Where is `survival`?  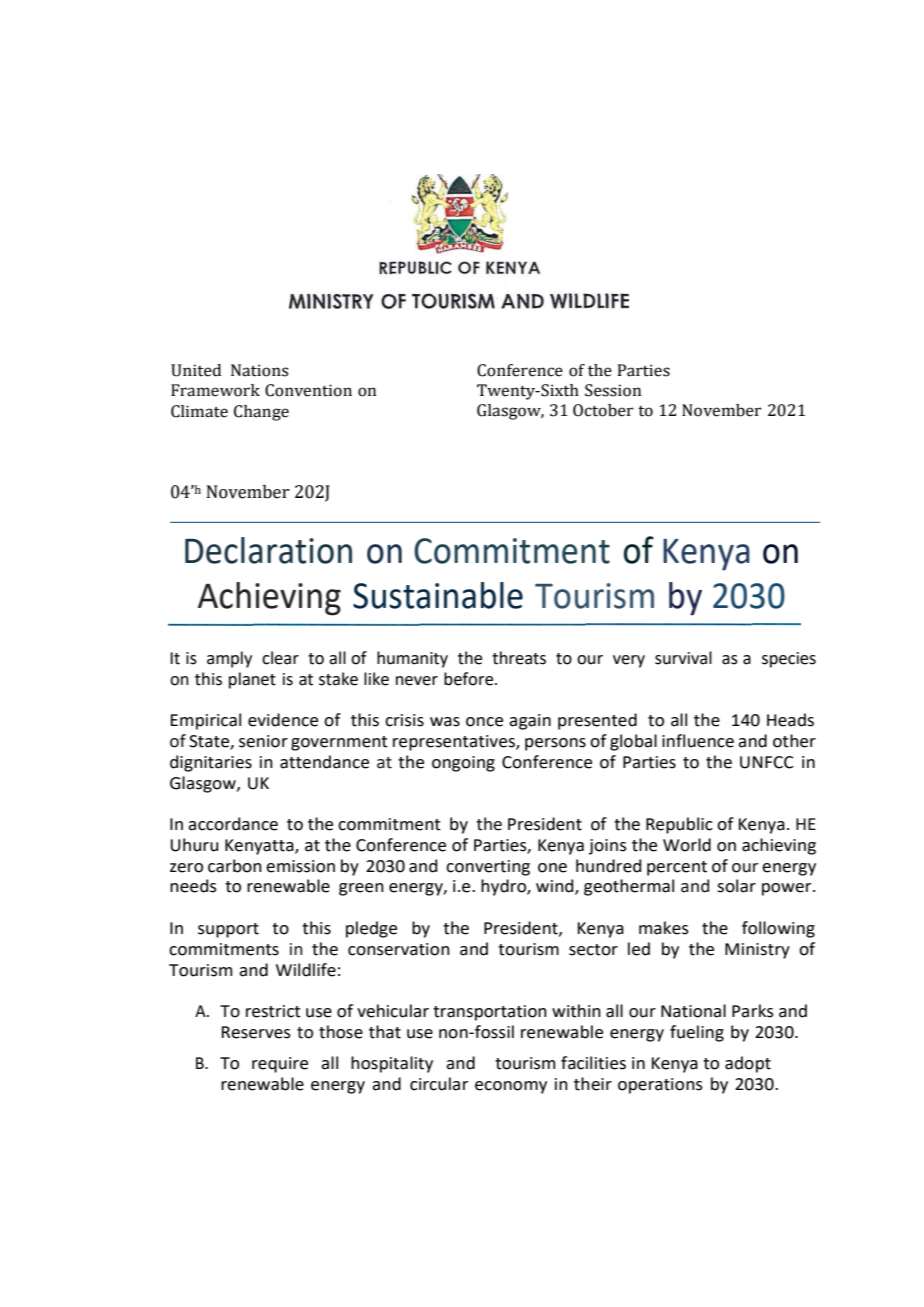
survival is located at coordinates (683, 658).
